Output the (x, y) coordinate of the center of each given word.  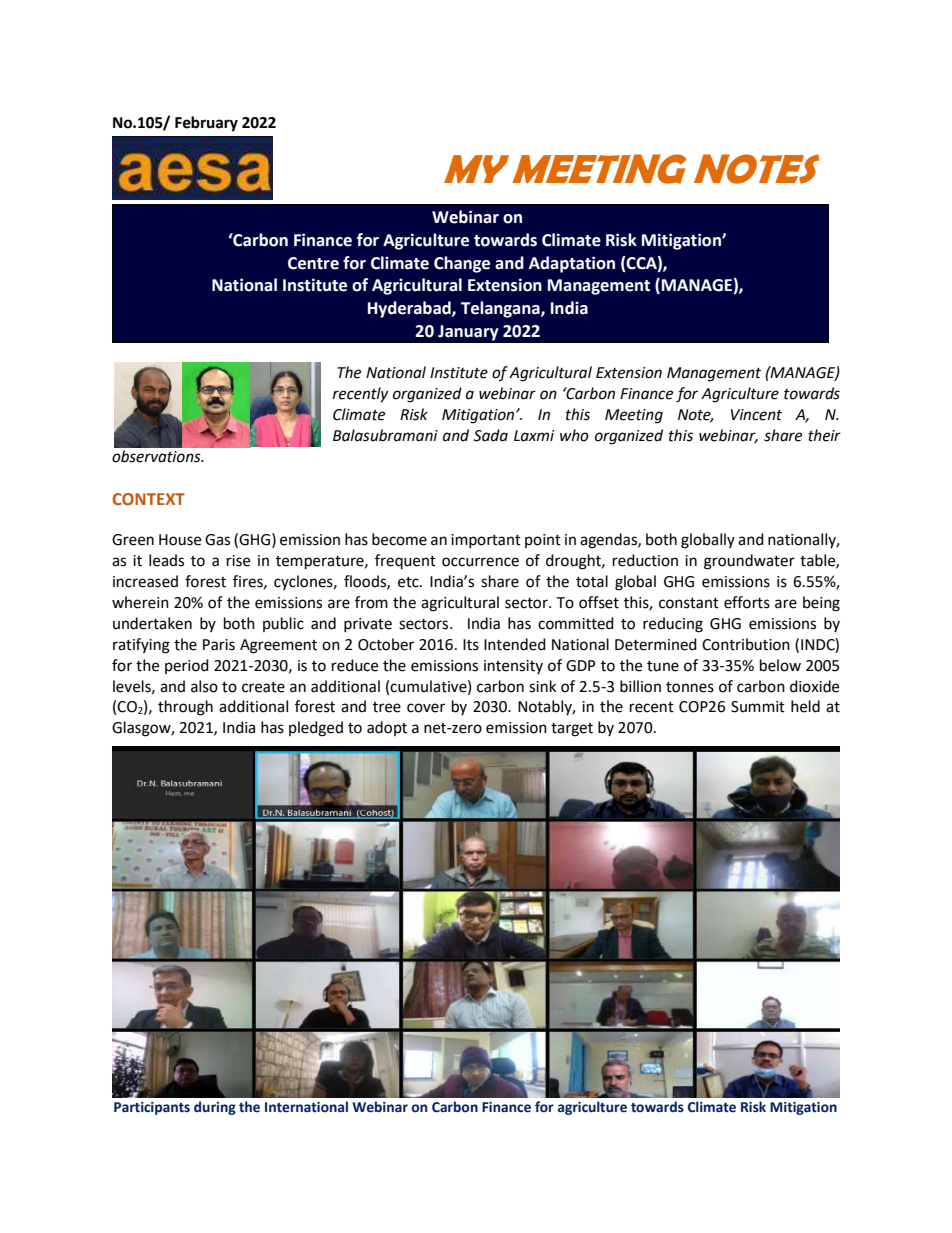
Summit (758, 707)
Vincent (756, 415)
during (215, 1108)
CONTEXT (148, 499)
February (206, 124)
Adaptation (572, 264)
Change (462, 264)
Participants (152, 1108)
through (185, 708)
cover (426, 708)
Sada (490, 435)
